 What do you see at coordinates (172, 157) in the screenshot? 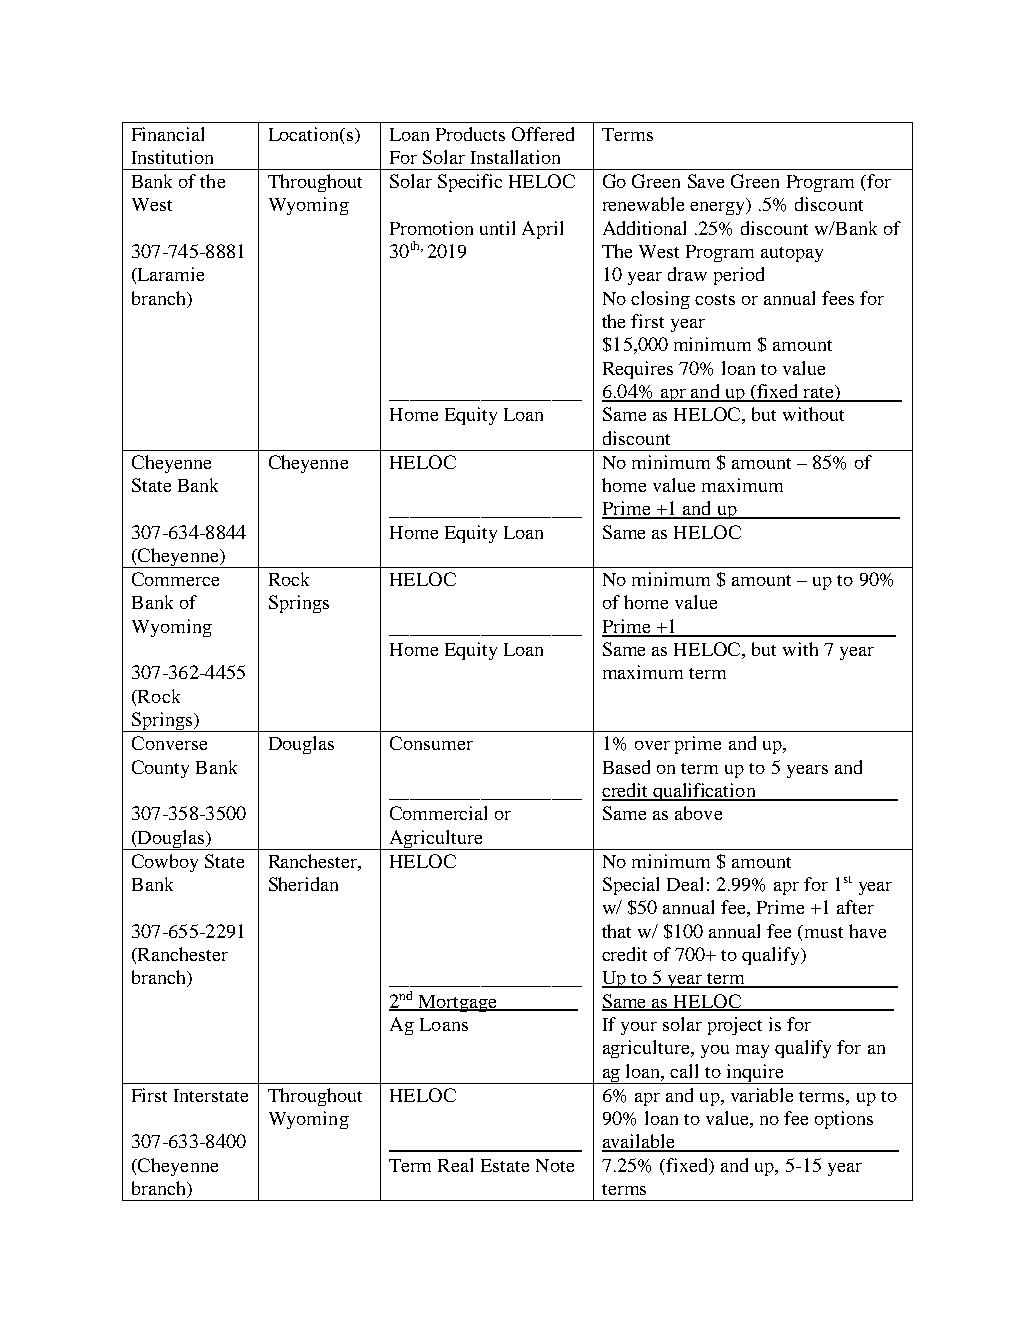
I see `Institution` at bounding box center [172, 157].
